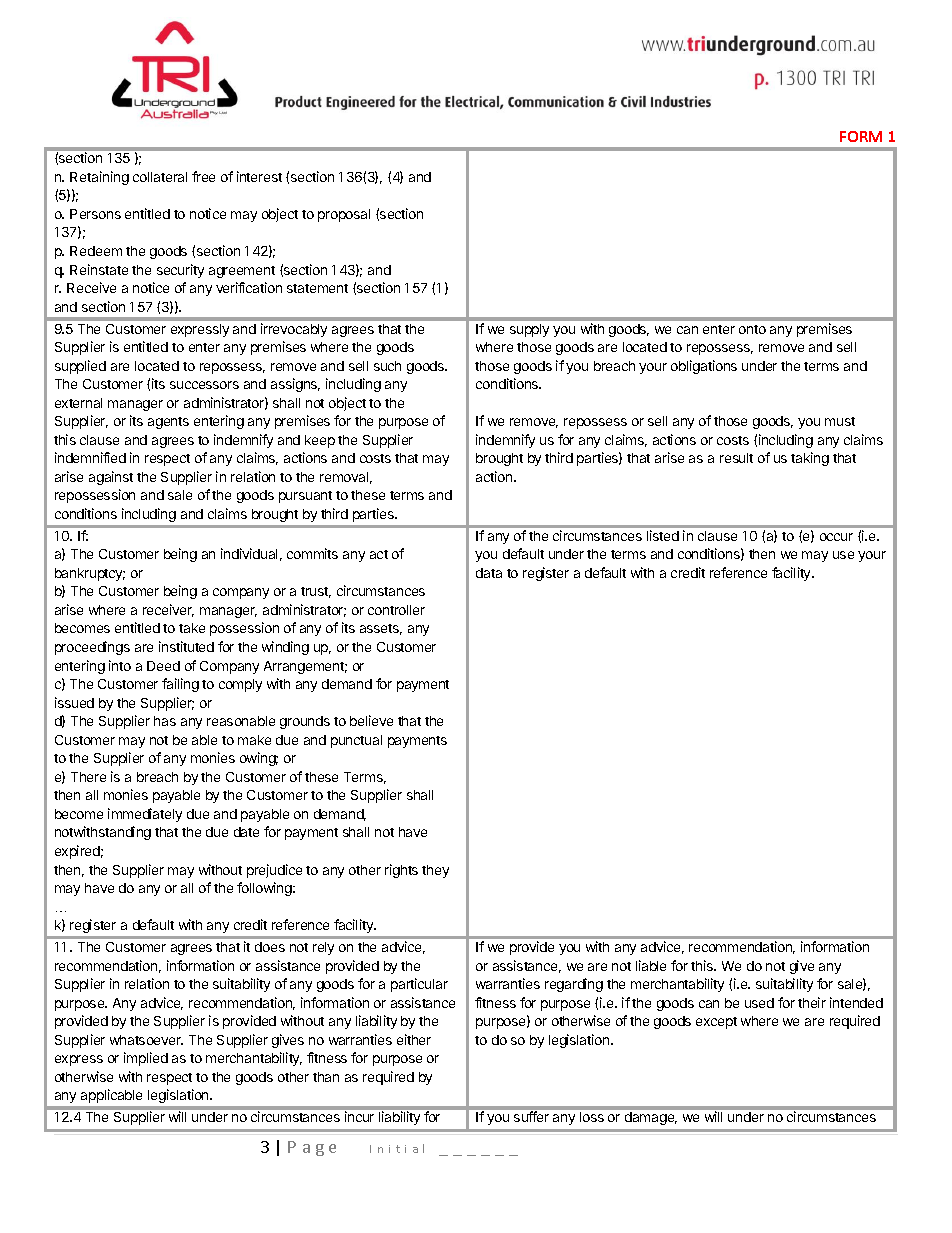 The height and width of the document is (1233, 952). What do you see at coordinates (716, 1023) in the document?
I see `except` at bounding box center [716, 1023].
